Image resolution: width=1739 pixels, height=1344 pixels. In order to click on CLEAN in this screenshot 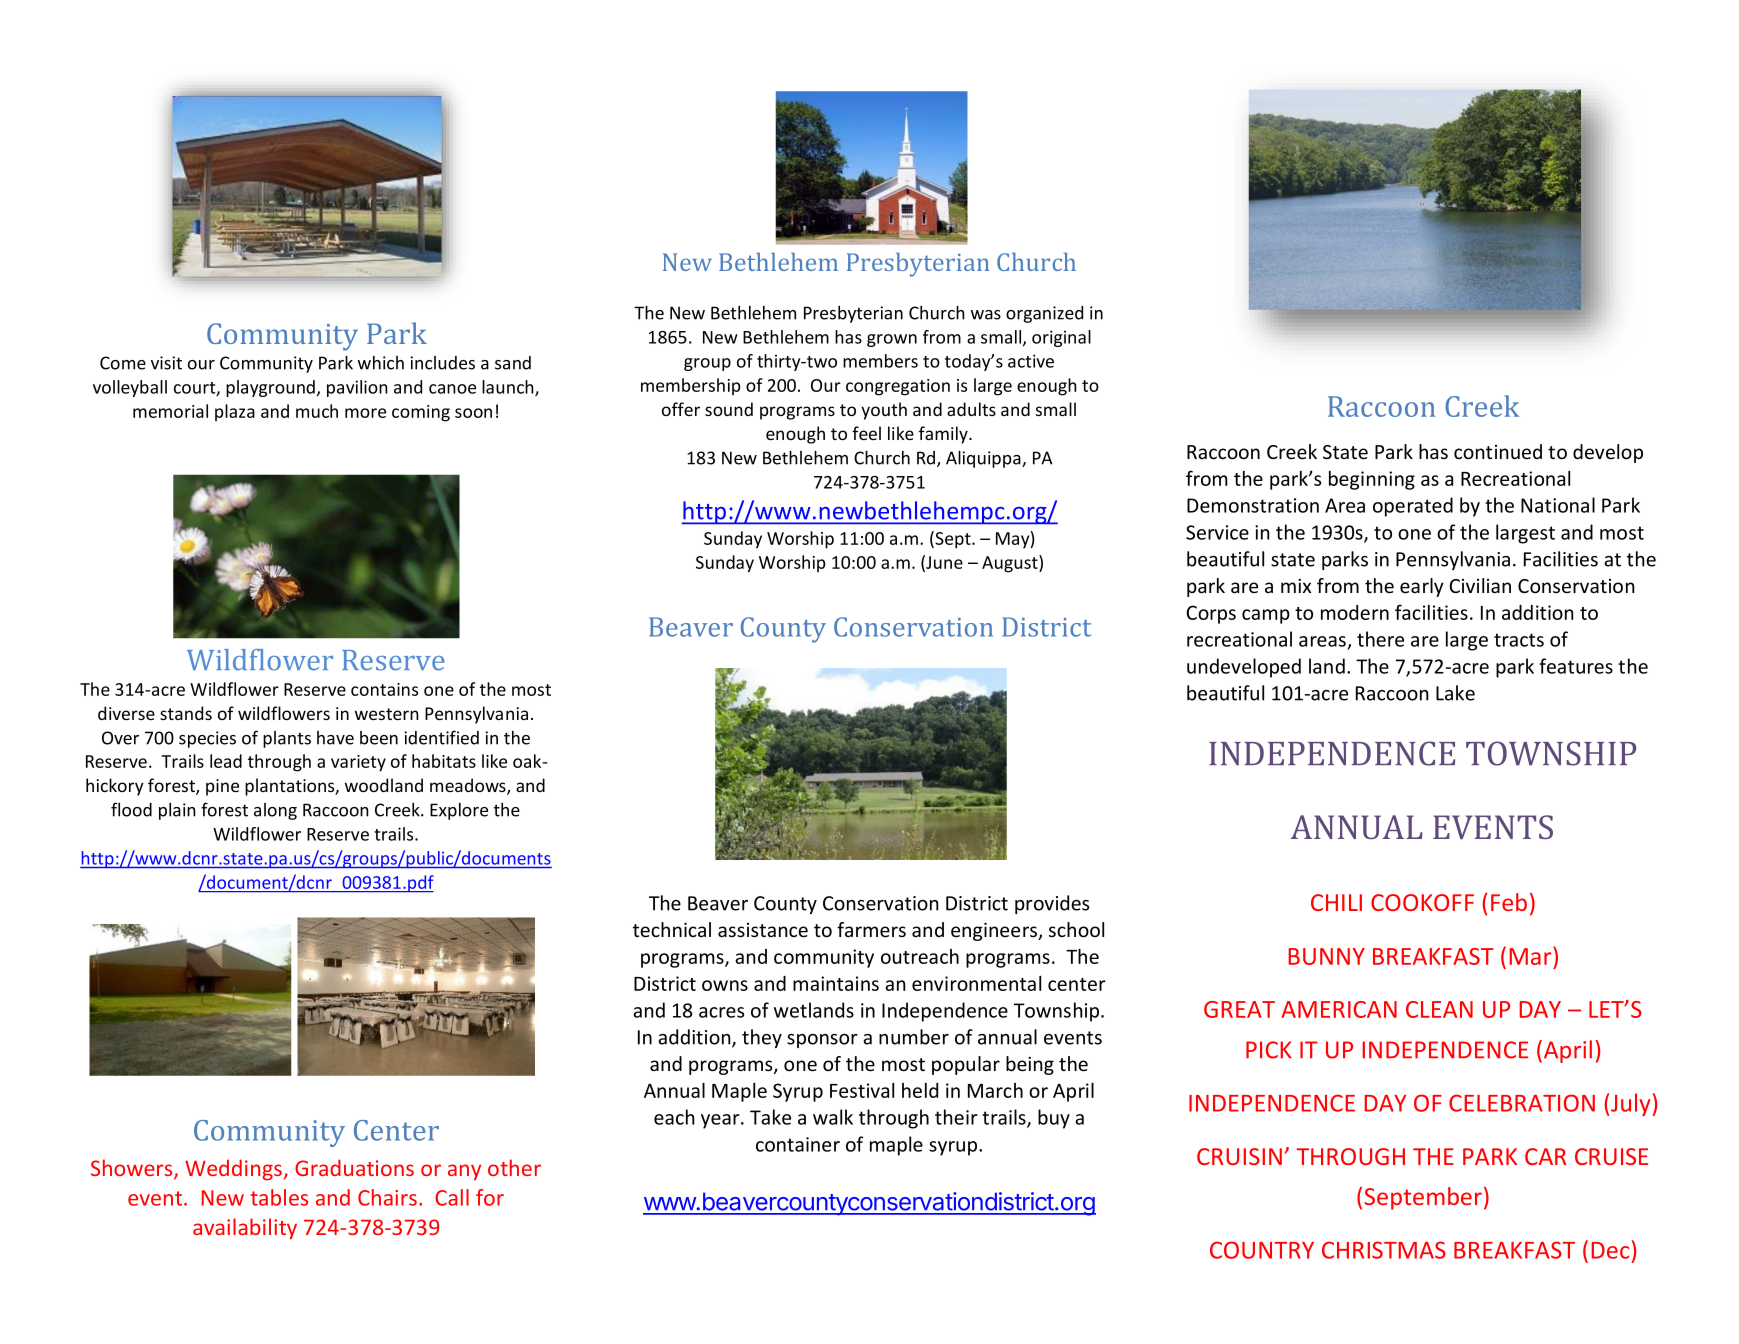, I will do `click(1439, 1009)`.
